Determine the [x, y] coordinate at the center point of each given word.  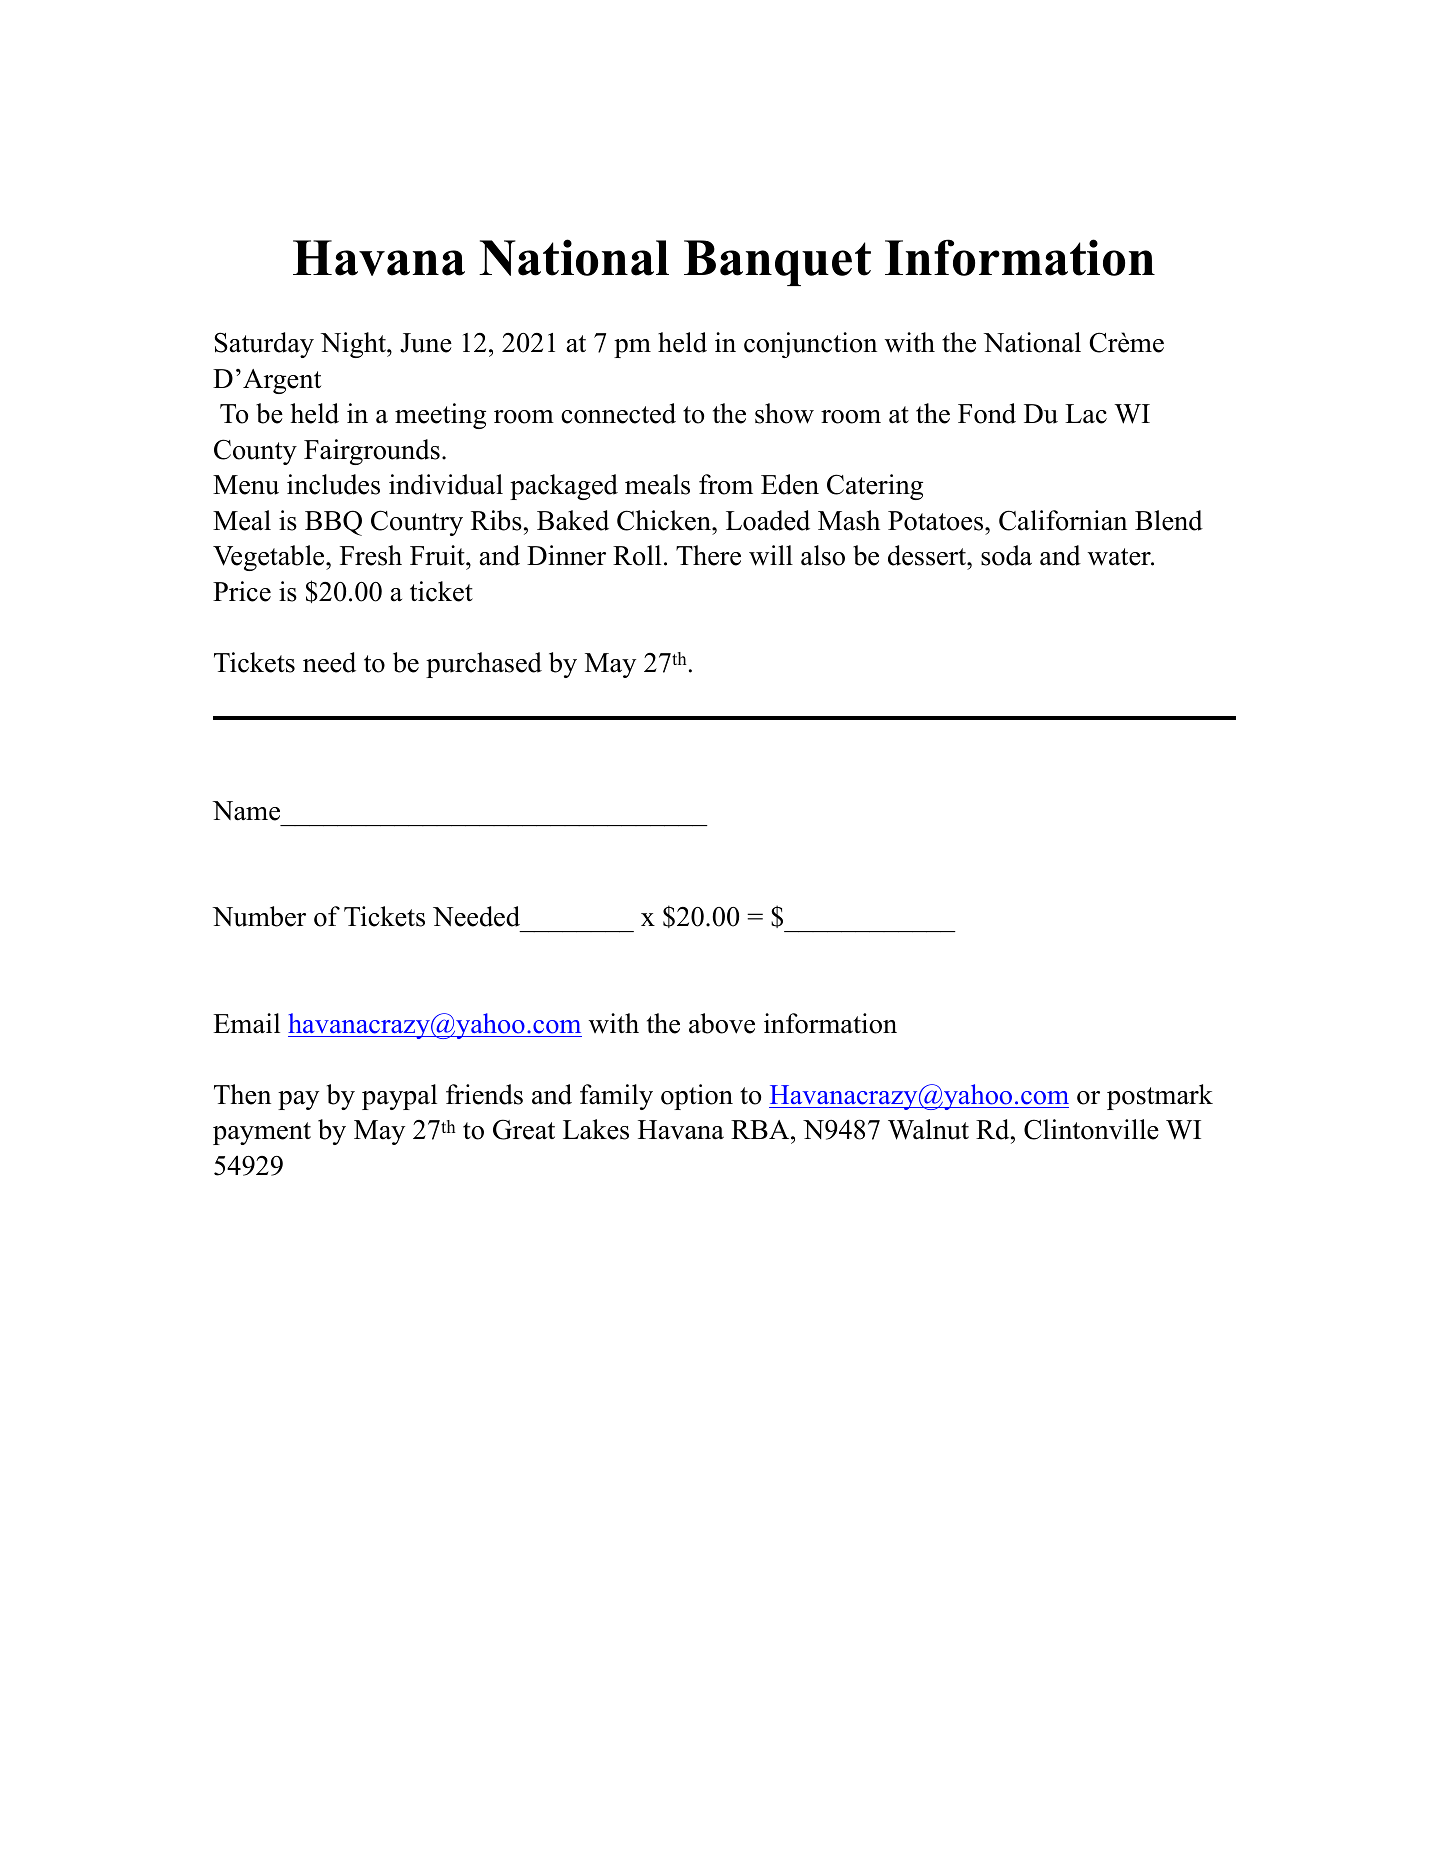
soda [1006, 555]
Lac [1086, 414]
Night [354, 345]
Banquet [777, 263]
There [708, 555]
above [722, 1023]
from [726, 484]
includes [333, 484]
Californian [1063, 520]
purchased [484, 665]
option [697, 1097]
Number [259, 916]
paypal [399, 1097]
